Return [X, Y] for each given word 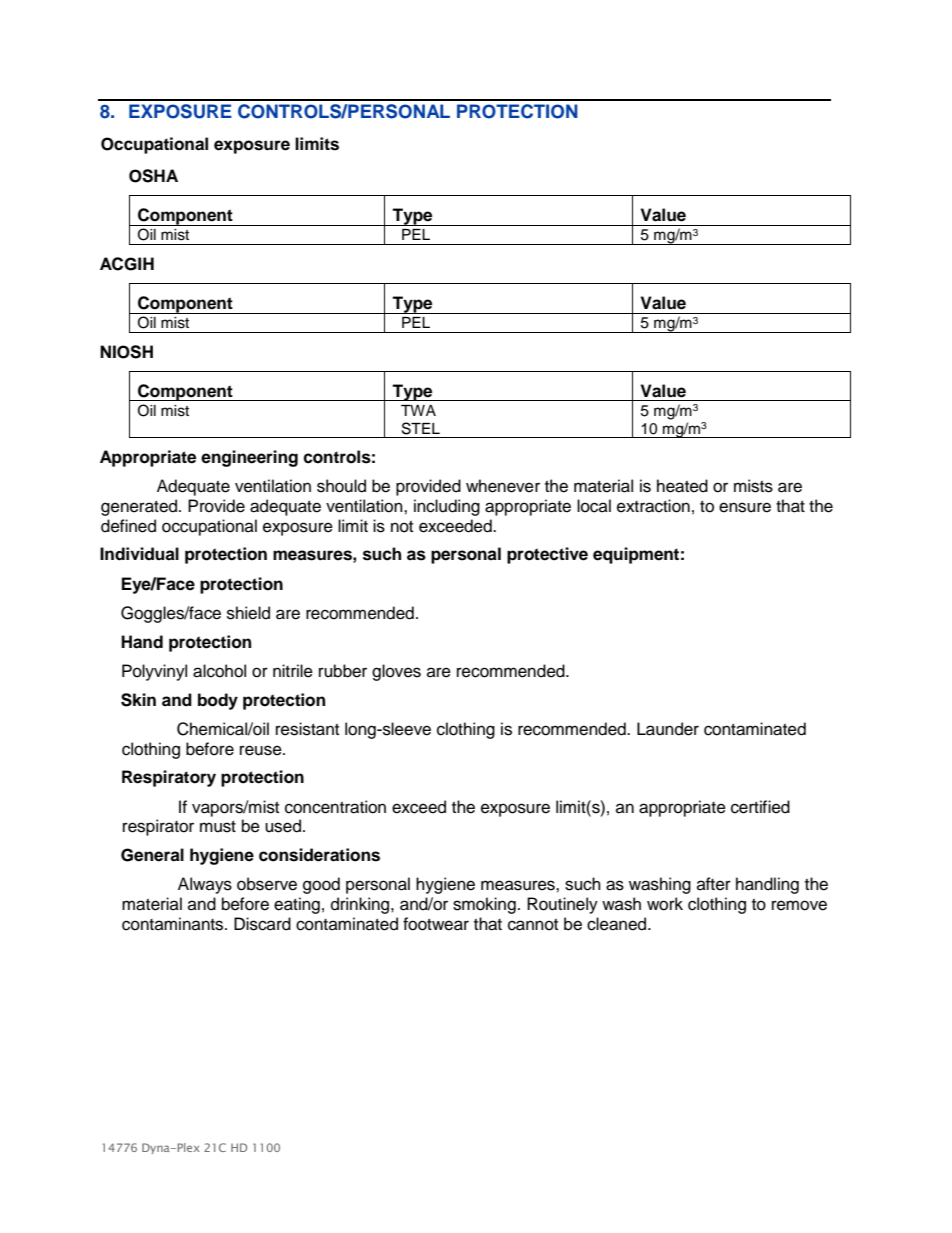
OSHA [153, 176]
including [447, 507]
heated [682, 486]
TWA [418, 410]
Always [205, 885]
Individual [139, 554]
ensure [745, 507]
